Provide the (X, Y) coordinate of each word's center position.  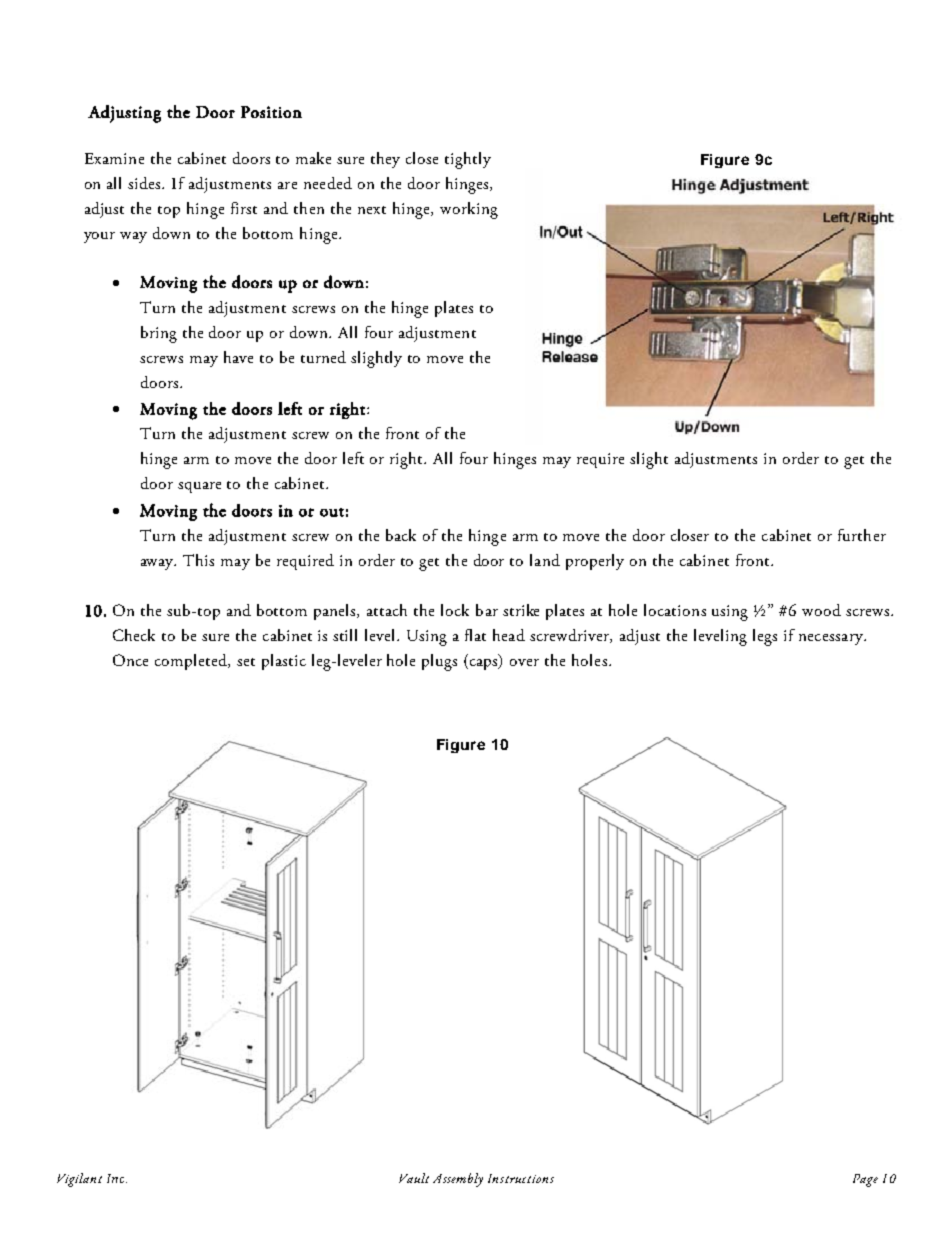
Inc (117, 1178)
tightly (468, 160)
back (401, 535)
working (469, 210)
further (862, 535)
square (199, 487)
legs (765, 637)
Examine (114, 158)
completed (192, 662)
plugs (439, 662)
